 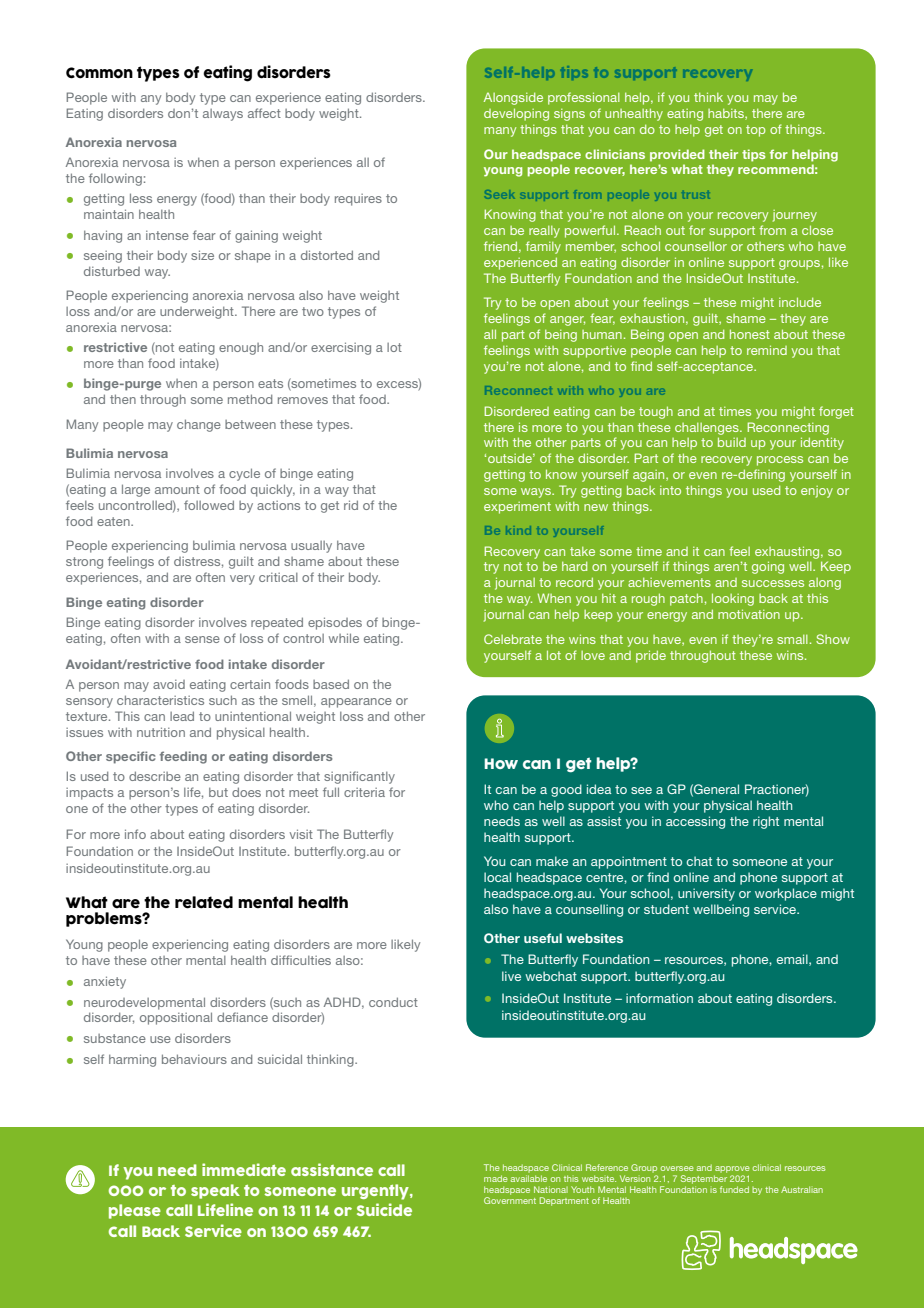 What do you see at coordinates (768, 567) in the image?
I see `going` at bounding box center [768, 567].
